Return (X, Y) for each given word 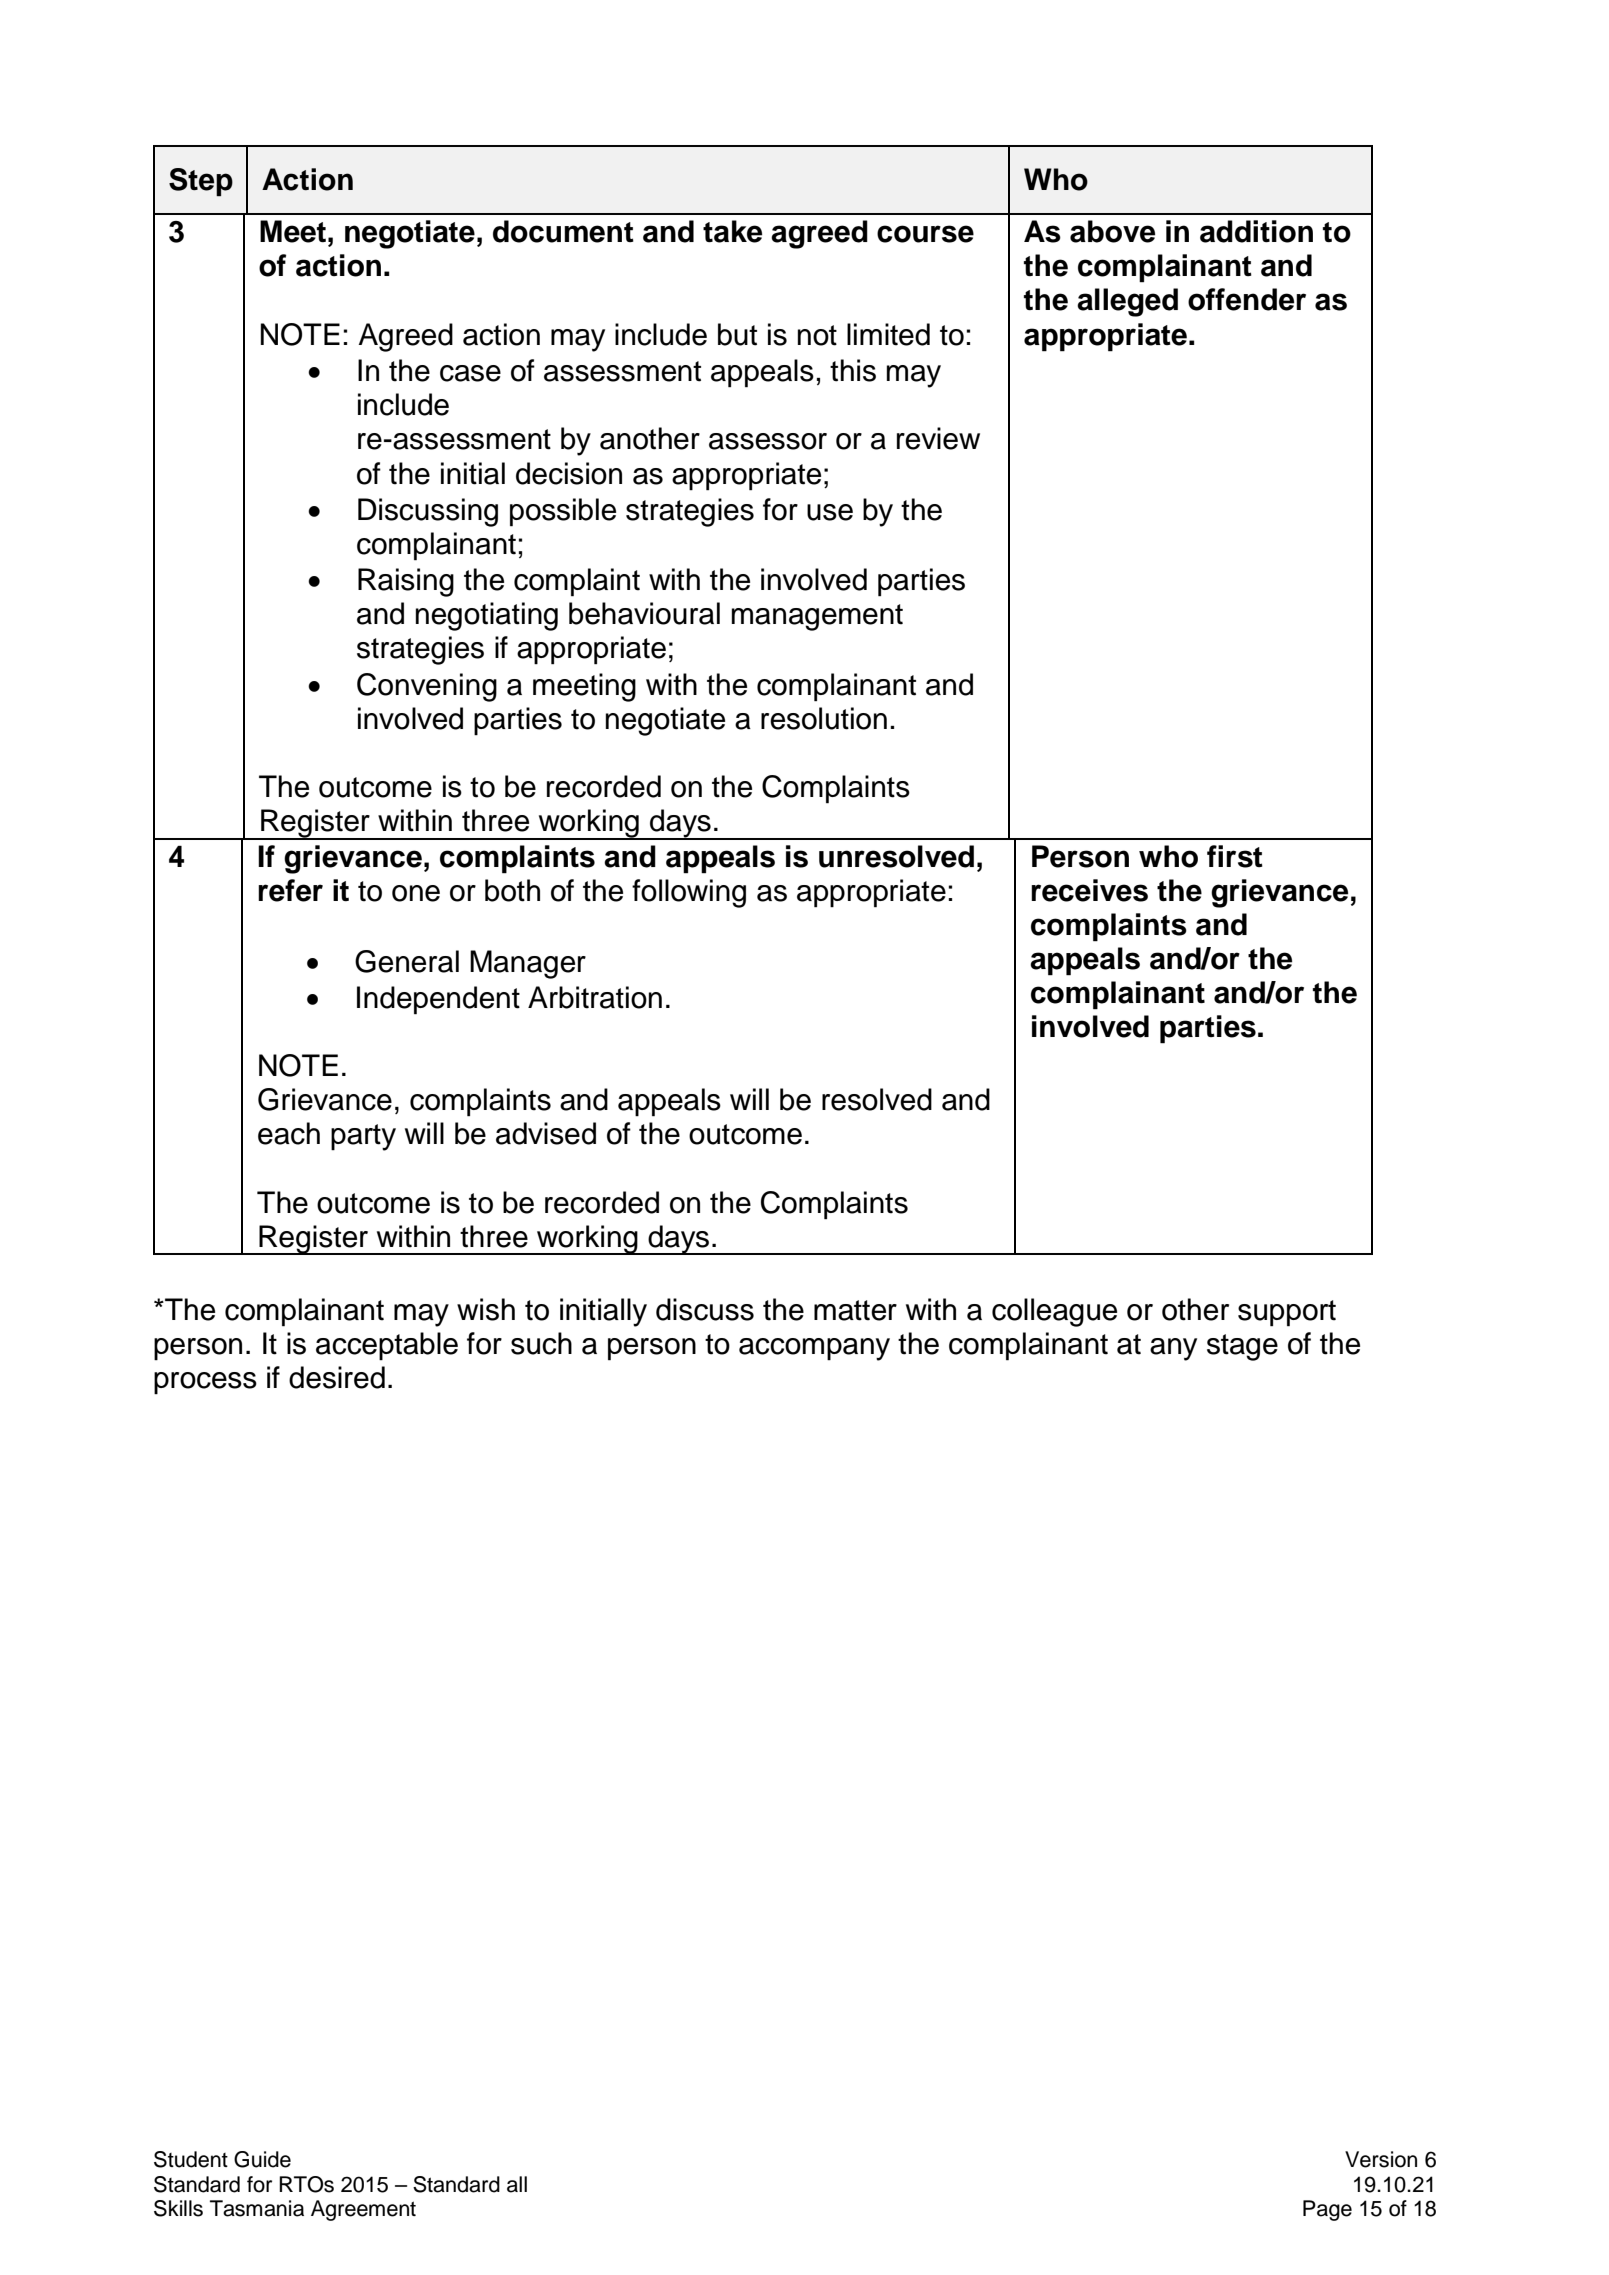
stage (1242, 1347)
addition (1256, 231)
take (732, 231)
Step (201, 182)
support (1287, 1313)
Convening (427, 687)
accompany (814, 1349)
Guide (262, 2159)
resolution (824, 718)
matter (855, 1310)
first (1235, 856)
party (363, 1137)
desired (337, 1377)
